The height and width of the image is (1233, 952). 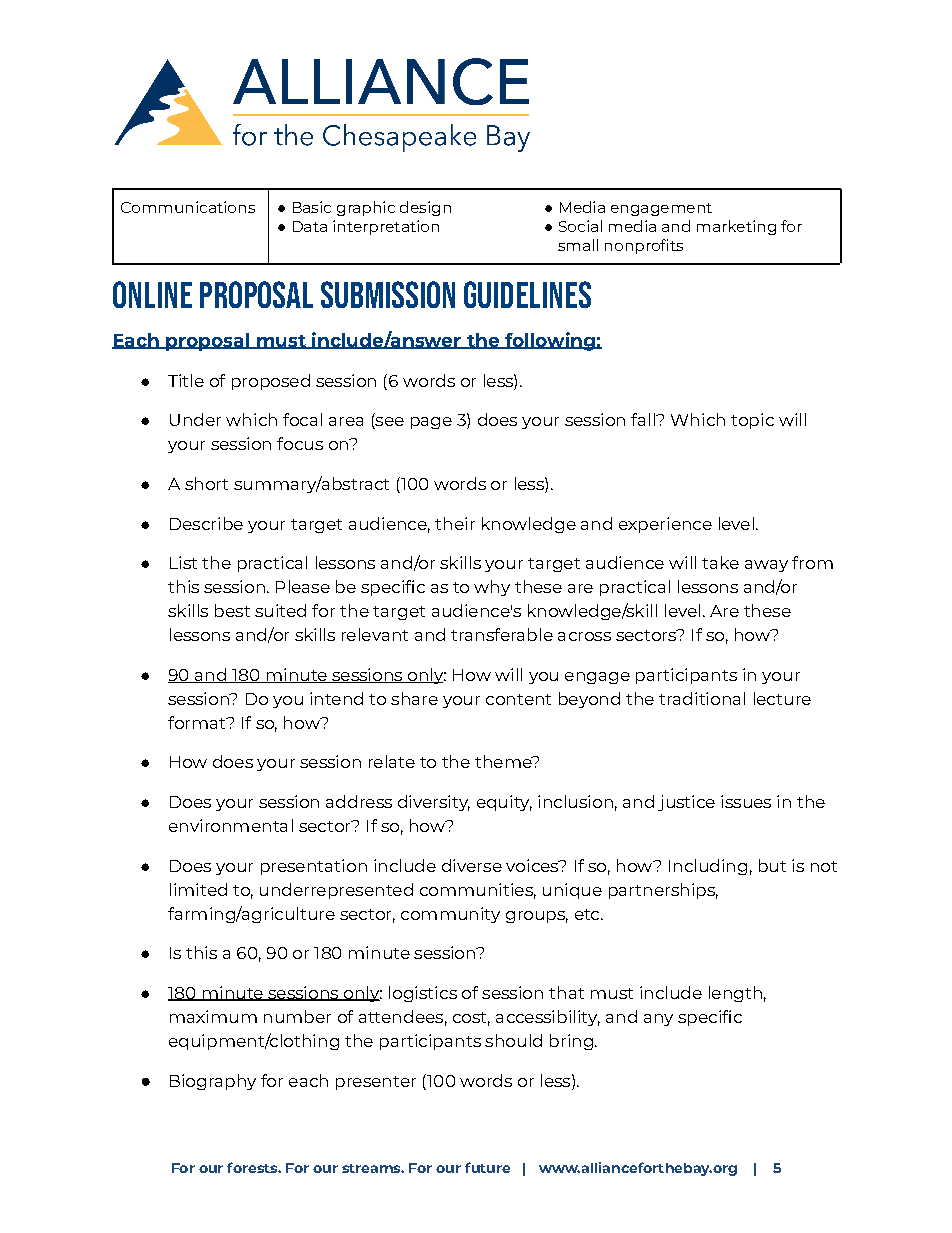 I want to click on marketing, so click(x=736, y=227).
